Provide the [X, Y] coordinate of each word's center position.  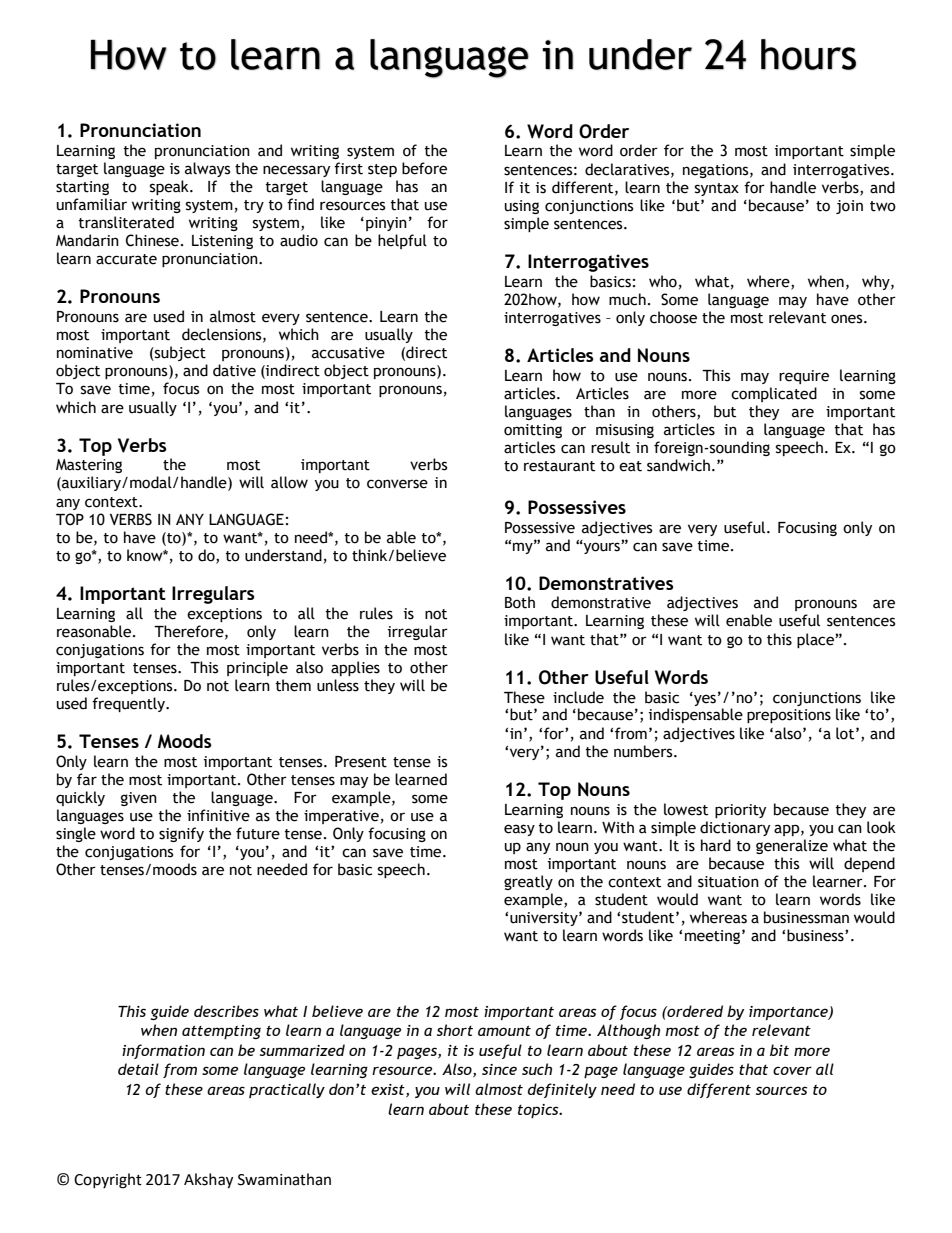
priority [740, 811]
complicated [774, 394]
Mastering [89, 466]
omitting [533, 431]
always [207, 169]
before [424, 168]
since [499, 1069]
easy [519, 830]
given [139, 799]
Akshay [208, 1181]
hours [808, 54]
